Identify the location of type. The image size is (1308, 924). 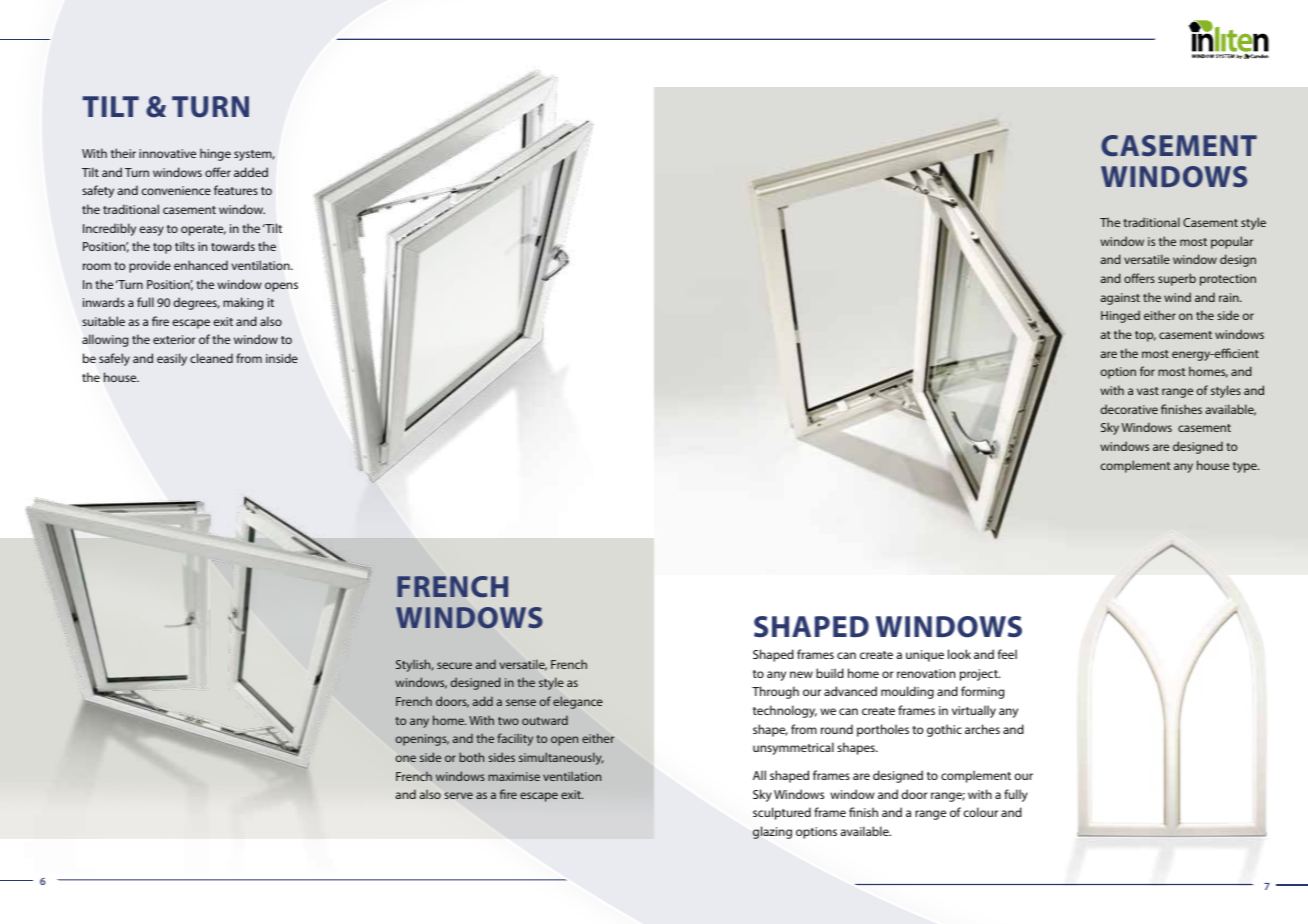
(1246, 467).
